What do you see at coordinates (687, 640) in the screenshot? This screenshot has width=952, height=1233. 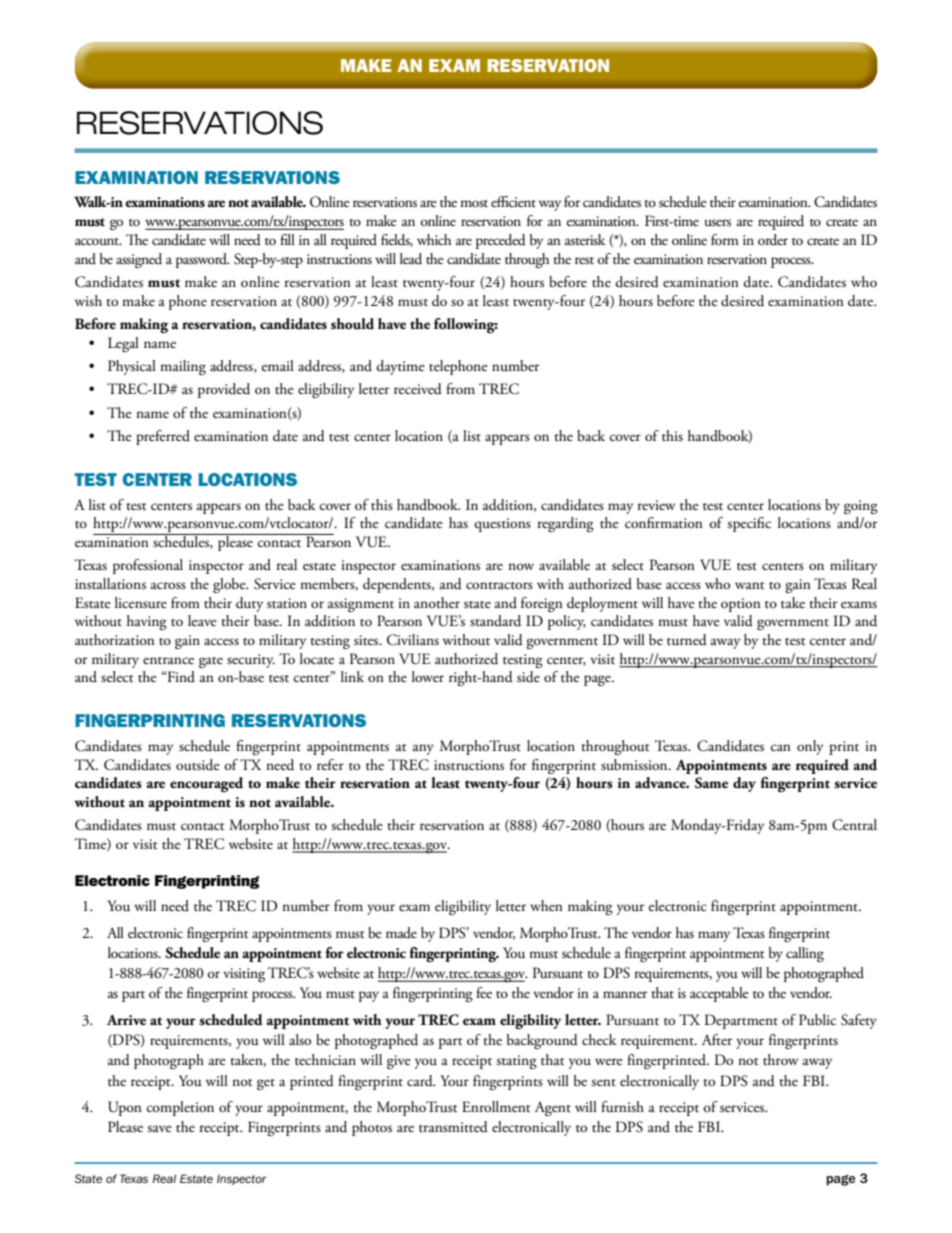 I see `turned` at bounding box center [687, 640].
